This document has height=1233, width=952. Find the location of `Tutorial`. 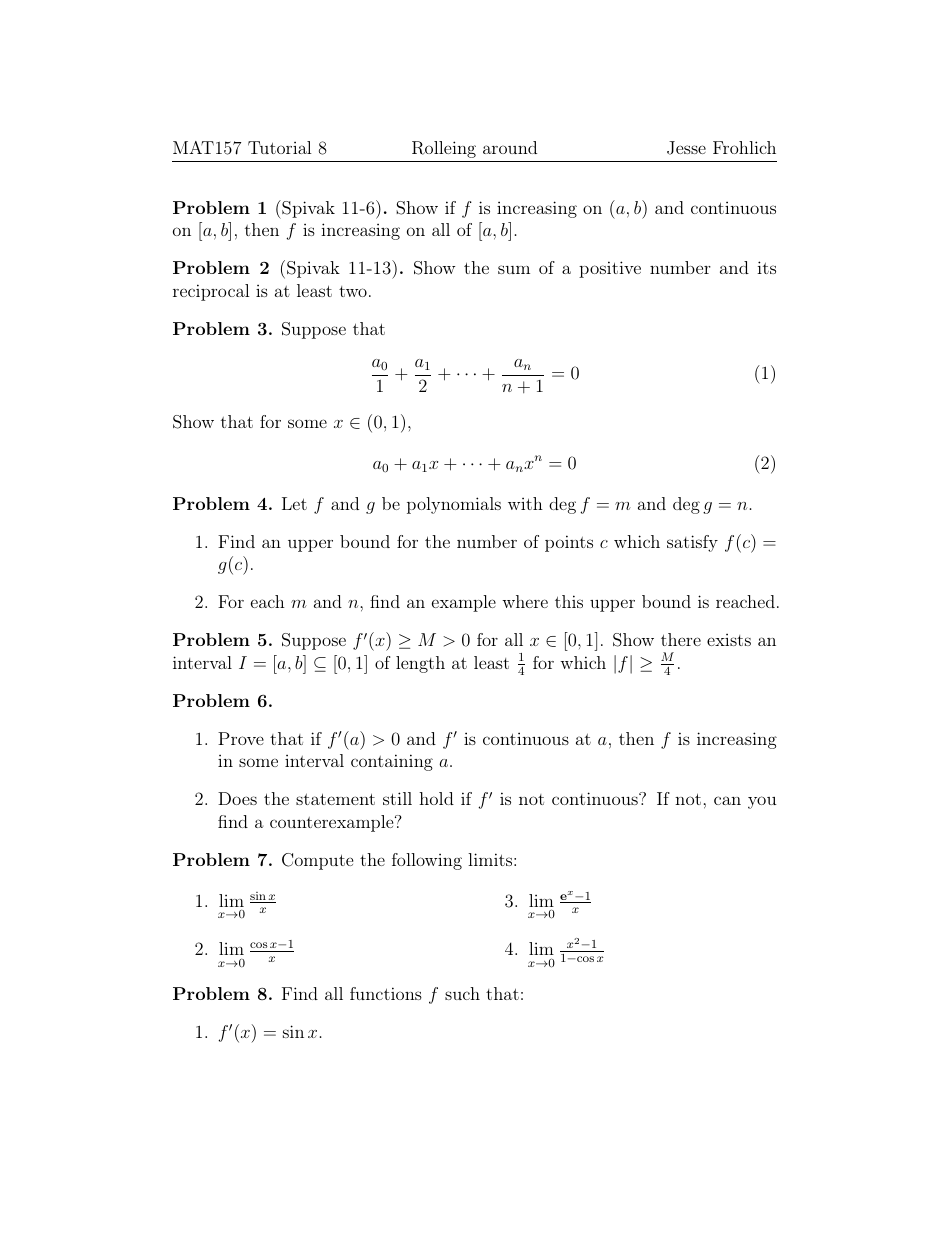

Tutorial is located at coordinates (280, 147).
